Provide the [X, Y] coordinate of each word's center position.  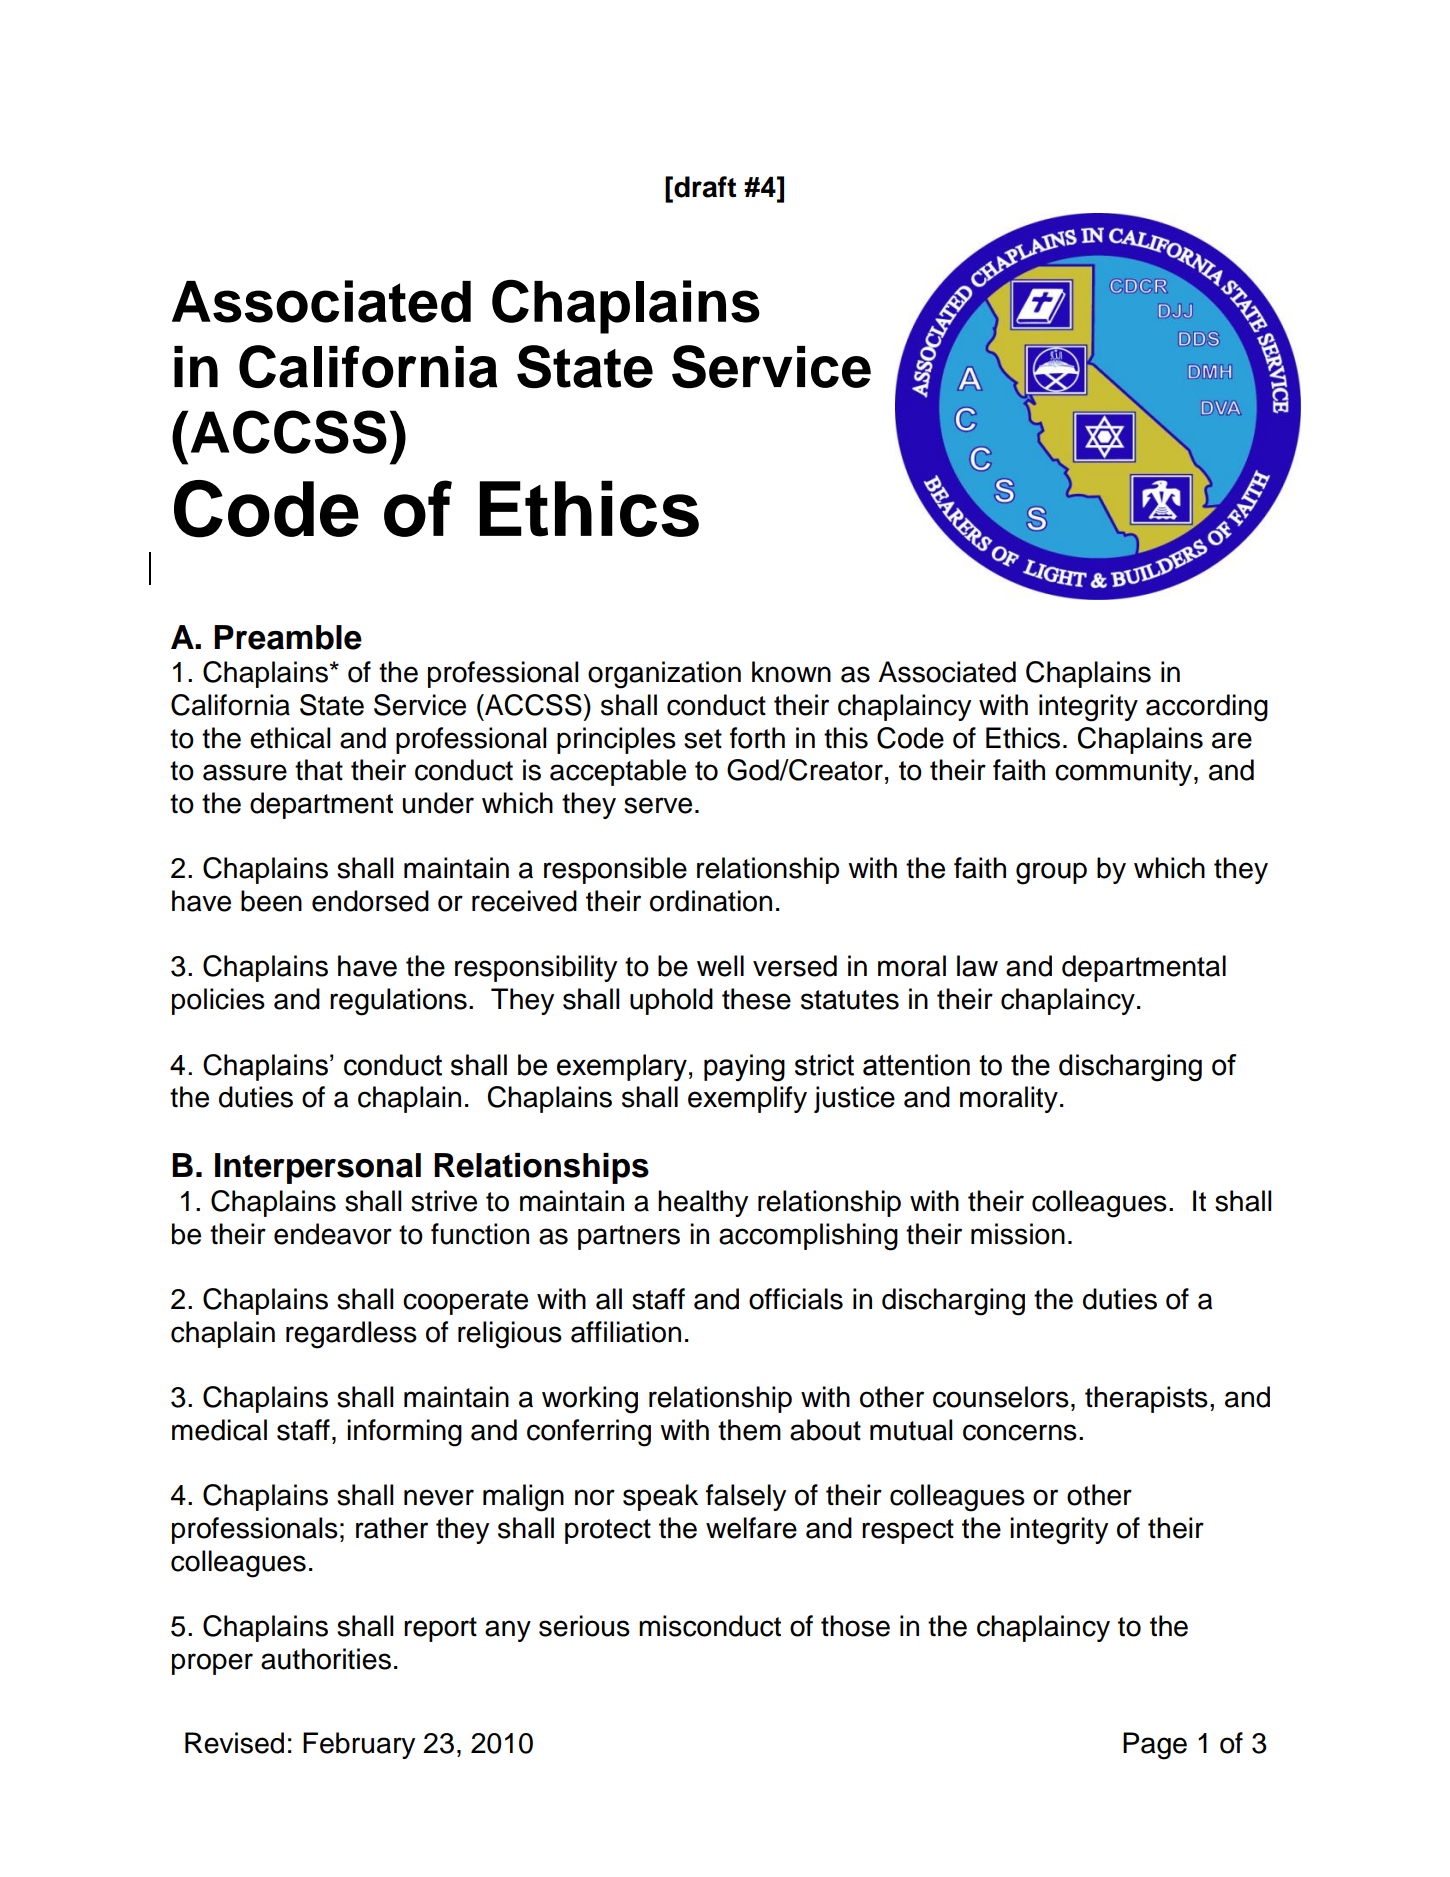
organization [664, 675]
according [1207, 708]
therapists [1146, 1399]
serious [584, 1626]
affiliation [626, 1332]
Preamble [288, 637]
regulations [398, 1002]
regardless [351, 1335]
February [359, 1745]
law [977, 966]
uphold [671, 1001]
